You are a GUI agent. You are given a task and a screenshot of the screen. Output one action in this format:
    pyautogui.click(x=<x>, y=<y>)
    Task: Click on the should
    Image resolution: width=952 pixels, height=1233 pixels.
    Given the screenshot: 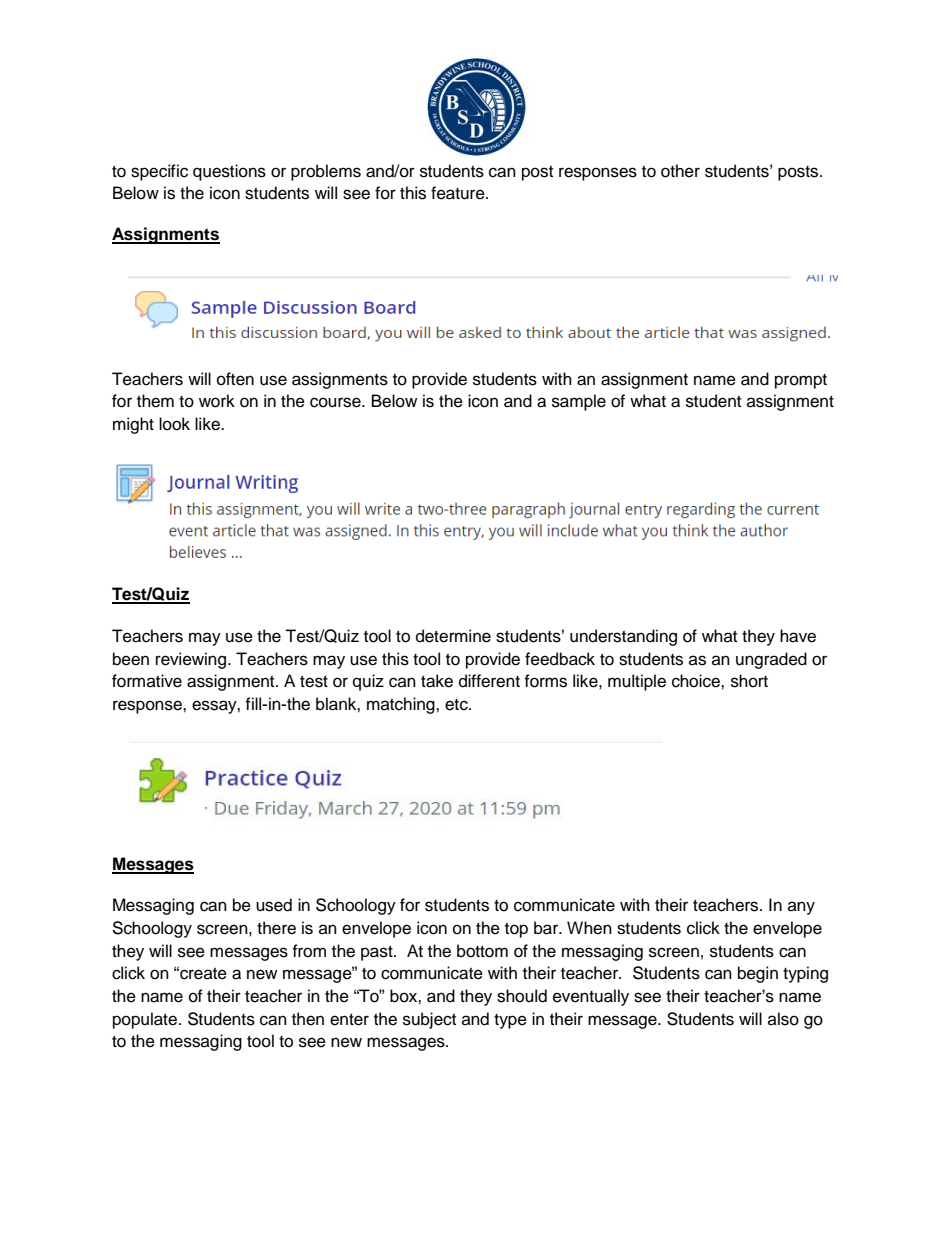 What is the action you would take?
    pyautogui.click(x=522, y=996)
